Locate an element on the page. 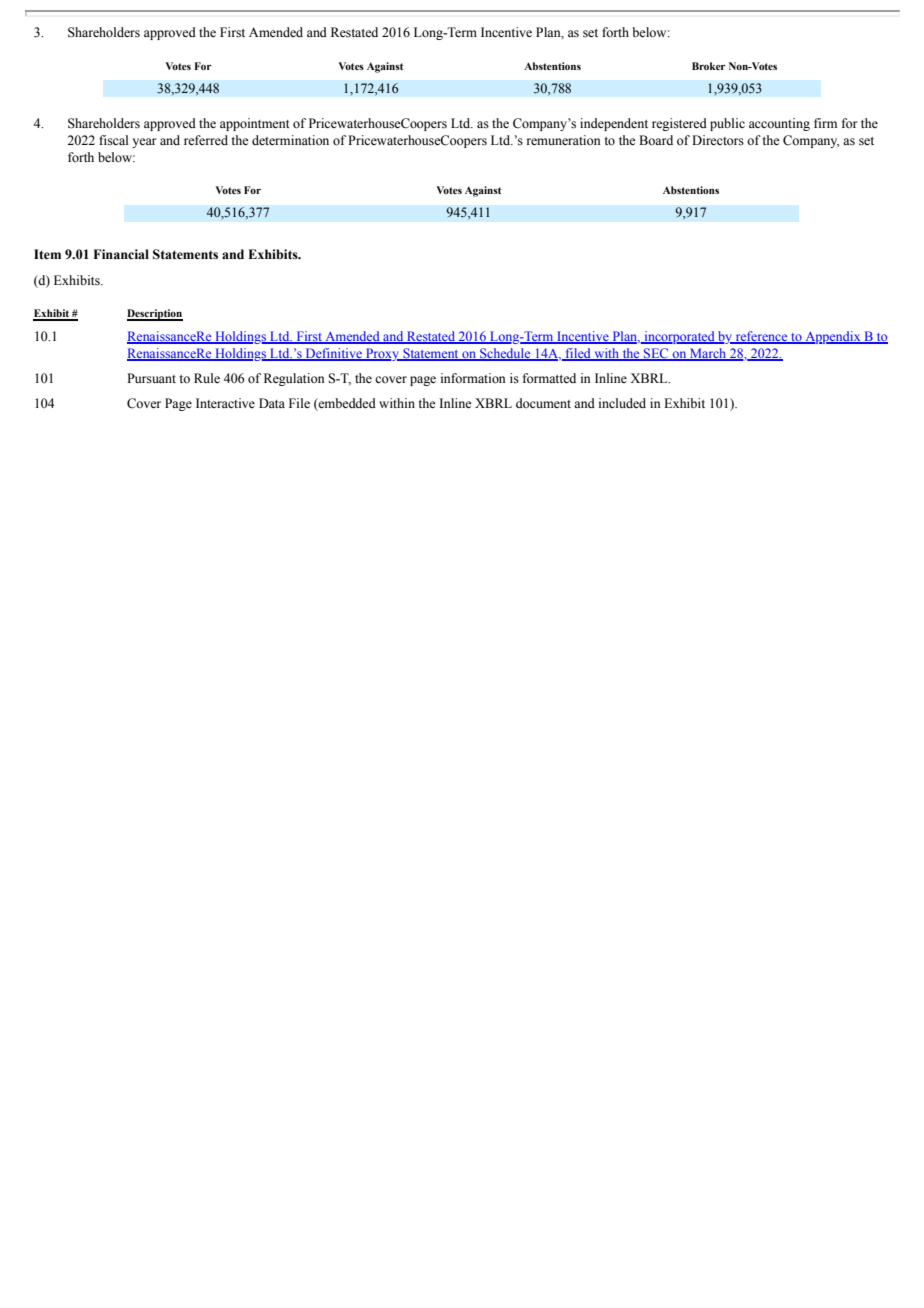 This page has width=924, height=1308. Item is located at coordinates (47, 254).
